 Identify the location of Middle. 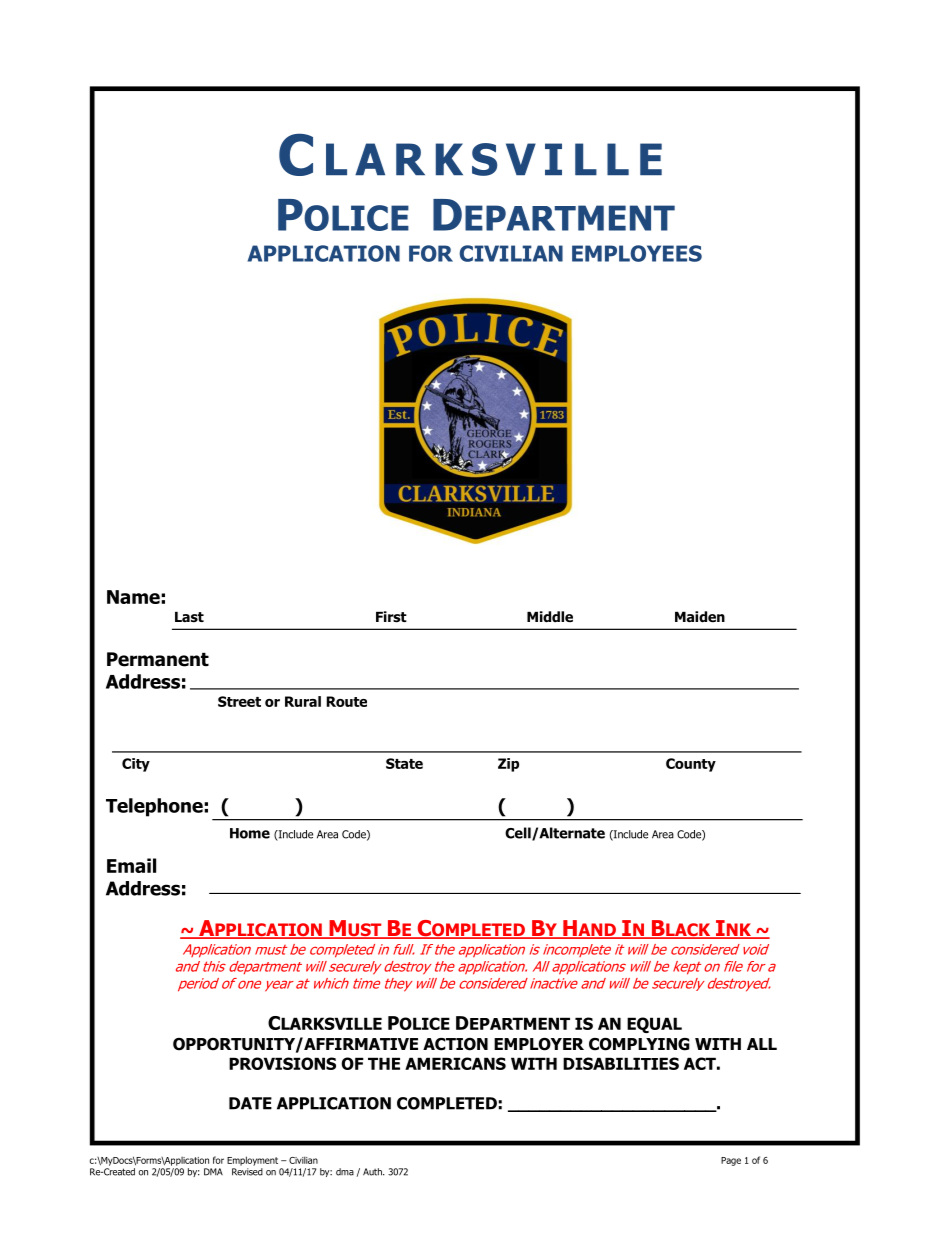
(550, 617).
